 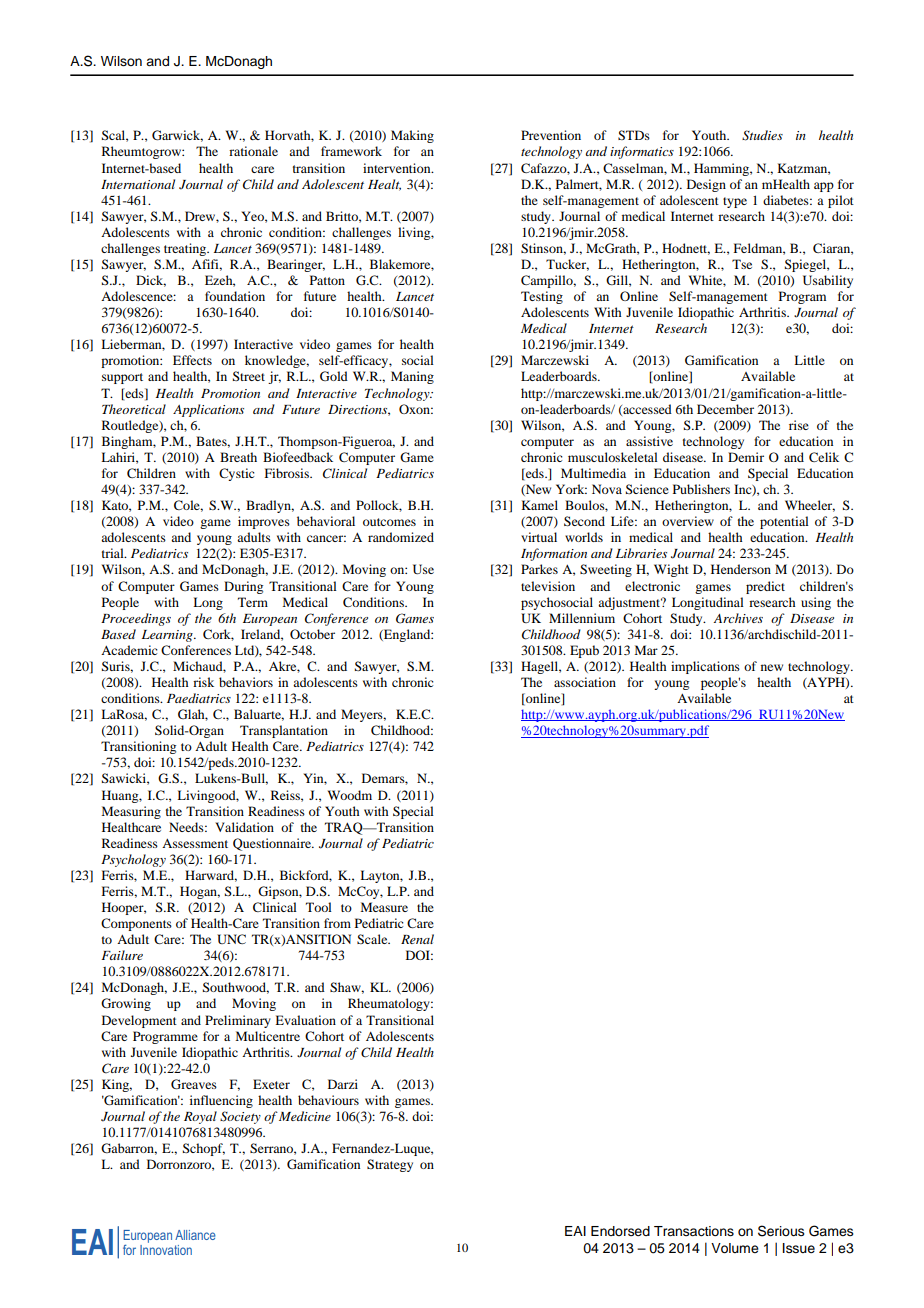 What do you see at coordinates (781, 1231) in the document?
I see `Serious` at bounding box center [781, 1231].
